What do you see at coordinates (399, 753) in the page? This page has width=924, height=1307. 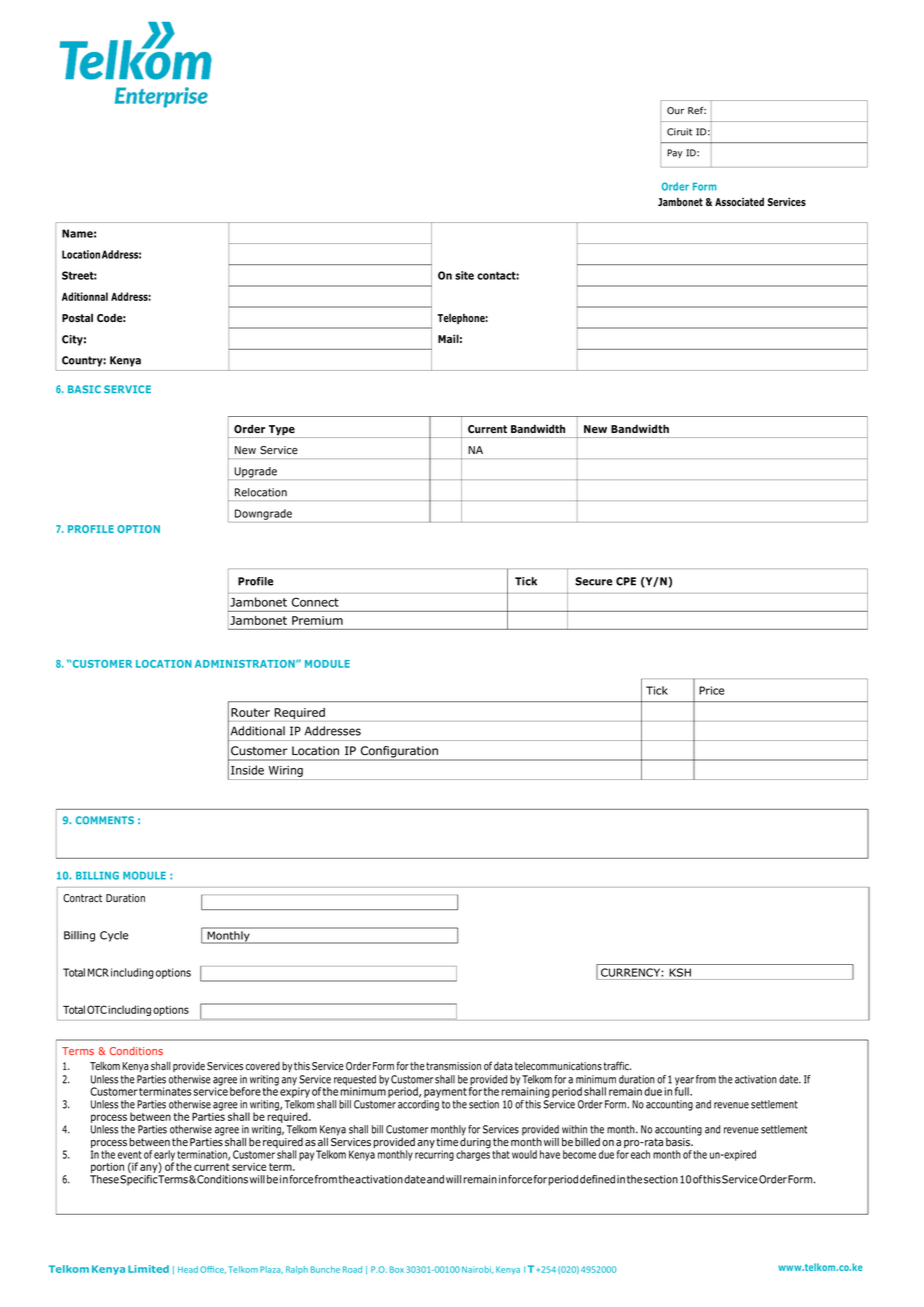 I see `Configuration` at bounding box center [399, 753].
